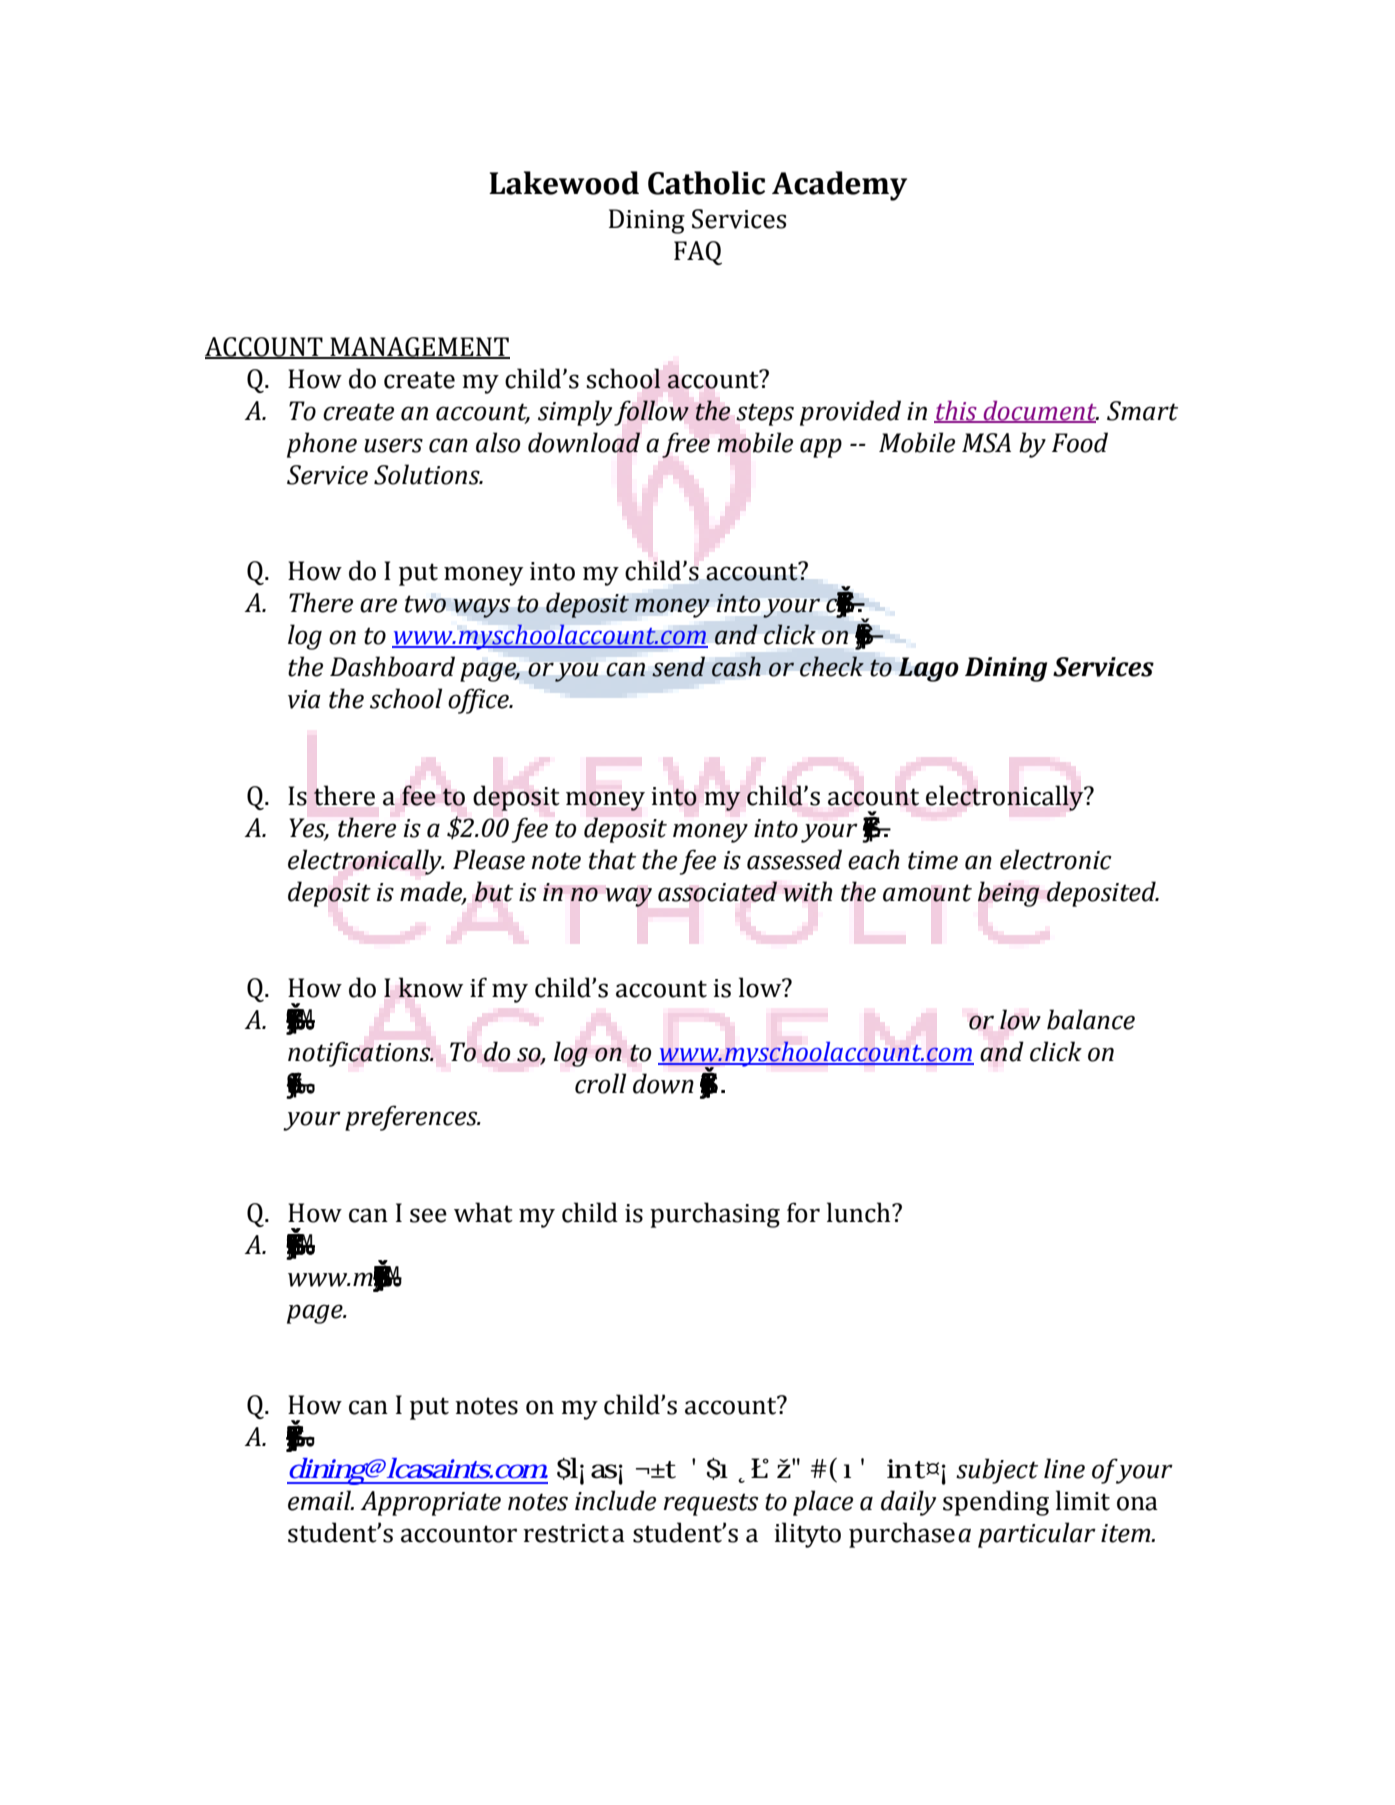 The image size is (1395, 1805). I want to click on Please, so click(489, 859).
